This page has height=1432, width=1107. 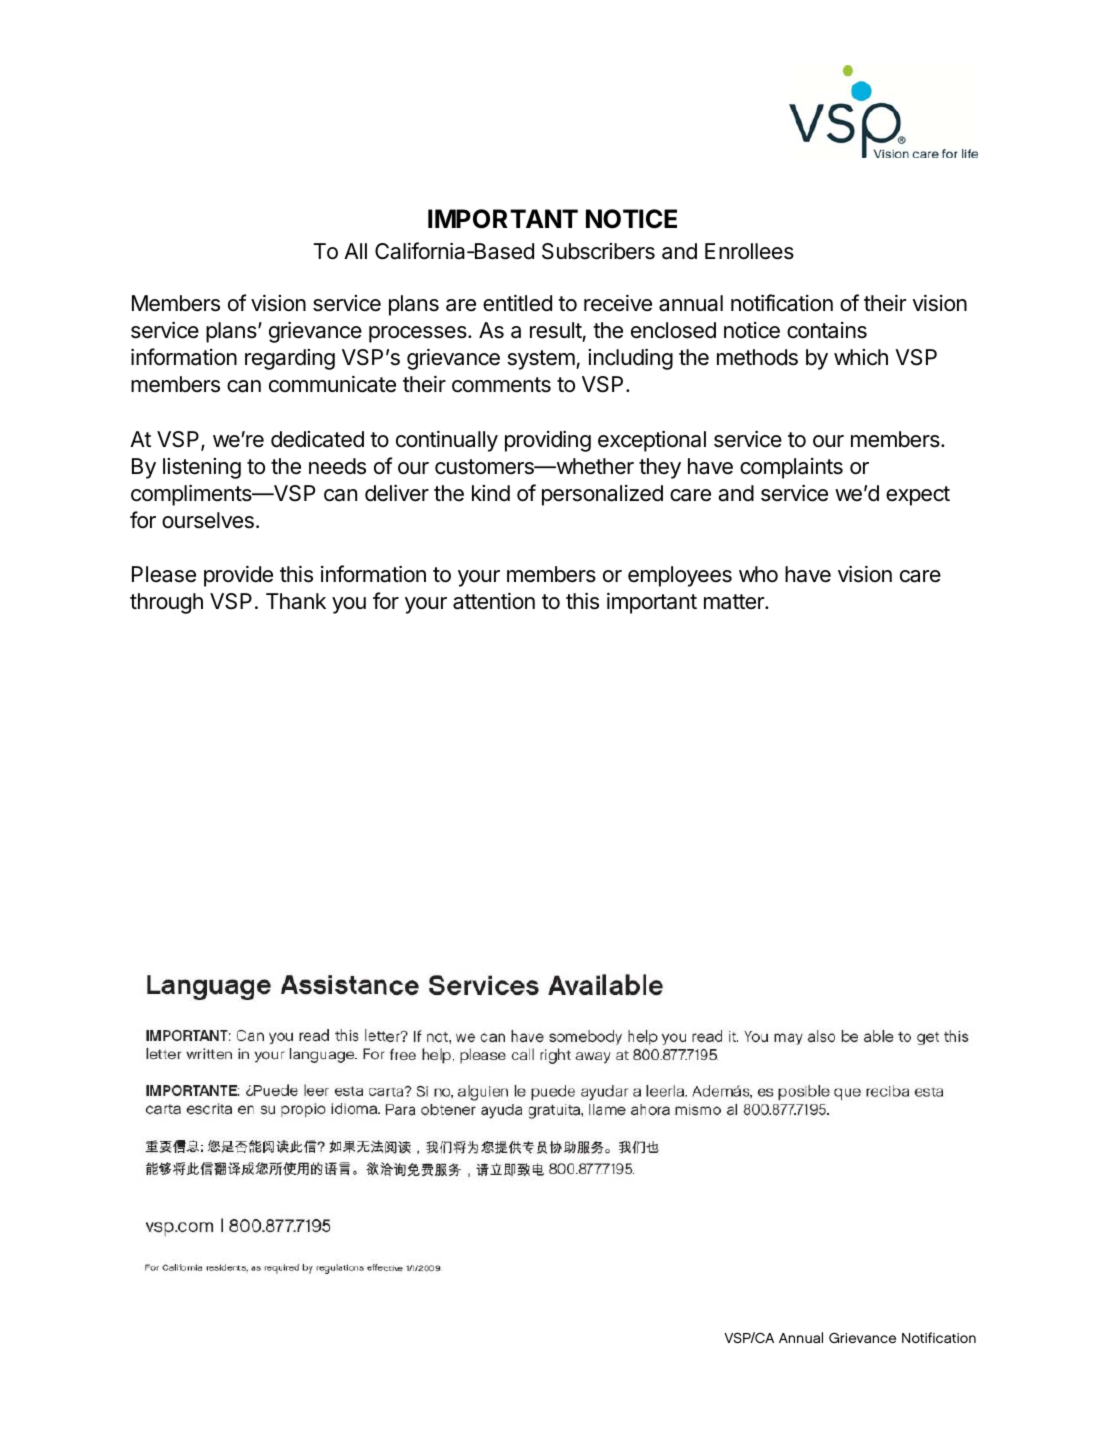 What do you see at coordinates (827, 330) in the page?
I see `contains` at bounding box center [827, 330].
